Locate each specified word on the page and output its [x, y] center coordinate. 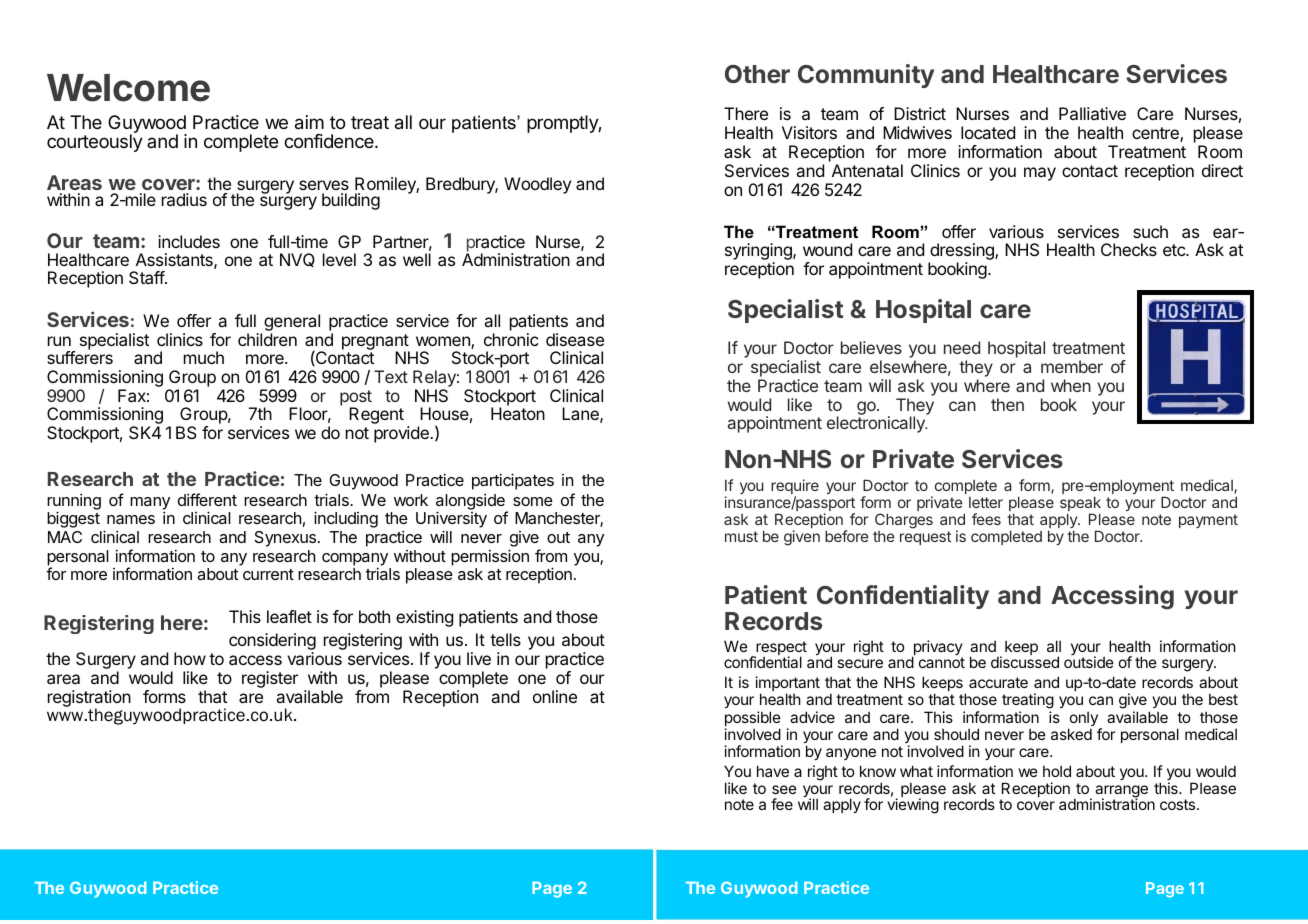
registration [89, 700]
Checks [1129, 249]
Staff [147, 277]
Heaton [518, 413]
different [207, 499]
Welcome [128, 88]
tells [505, 639]
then [1007, 404]
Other [757, 74]
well [417, 259]
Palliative [1092, 113]
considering [272, 643]
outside [1089, 662]
